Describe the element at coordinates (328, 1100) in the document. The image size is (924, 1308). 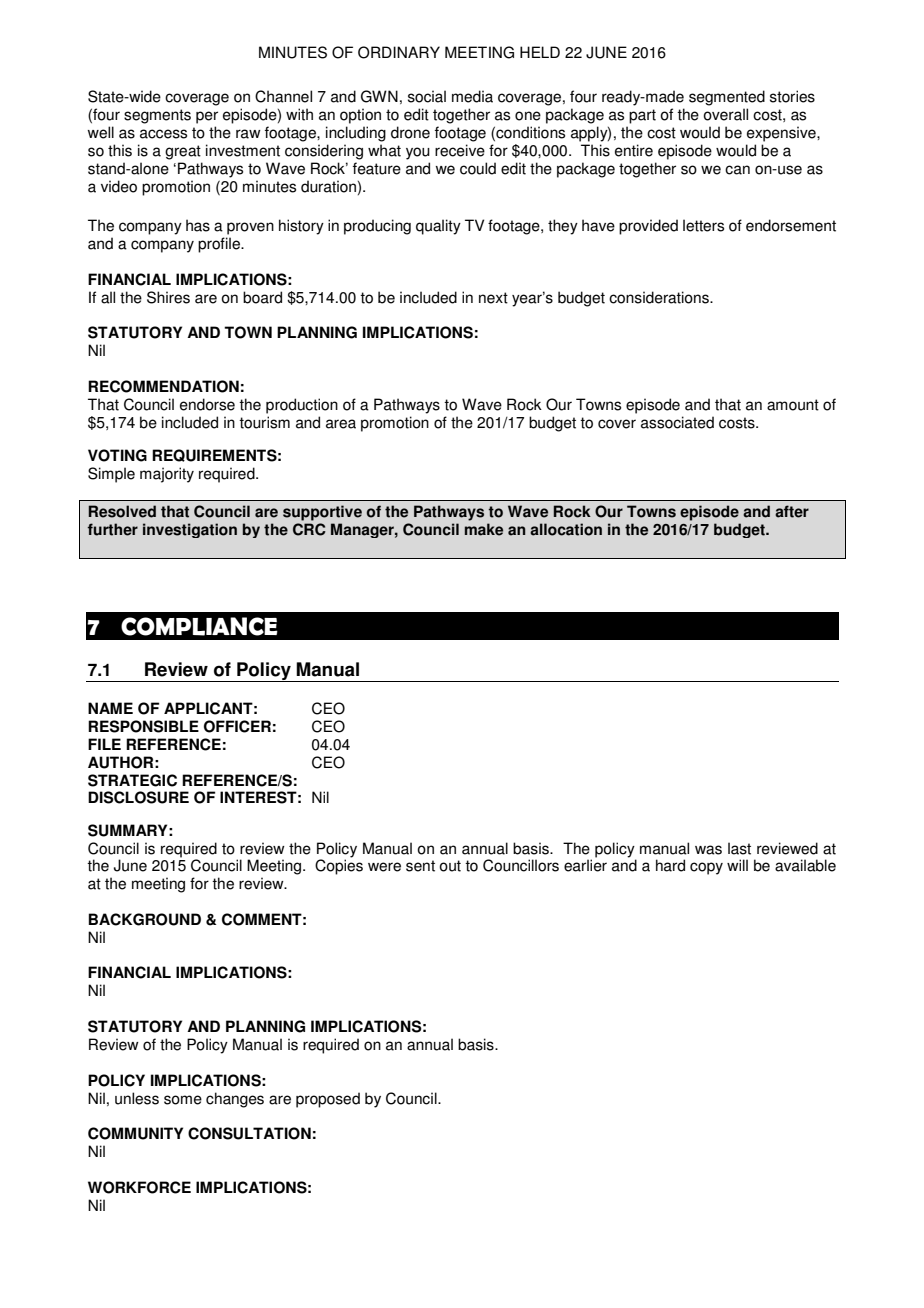
I see `proposed` at that location.
